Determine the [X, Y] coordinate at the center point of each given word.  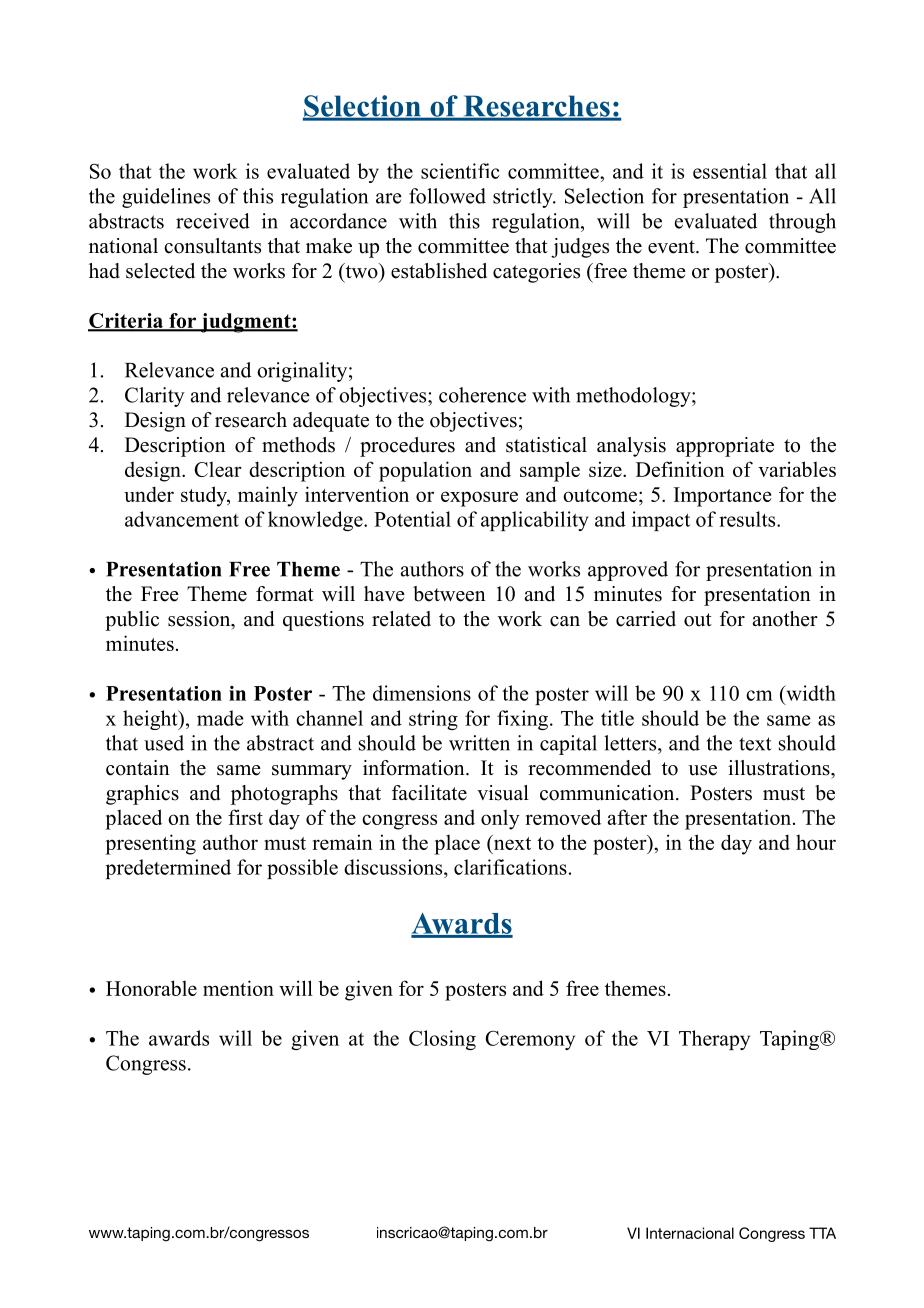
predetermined [168, 869]
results [748, 519]
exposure [479, 499]
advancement [182, 519]
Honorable [151, 988]
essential [730, 171]
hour [816, 842]
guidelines [166, 198]
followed [447, 196]
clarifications [510, 867]
